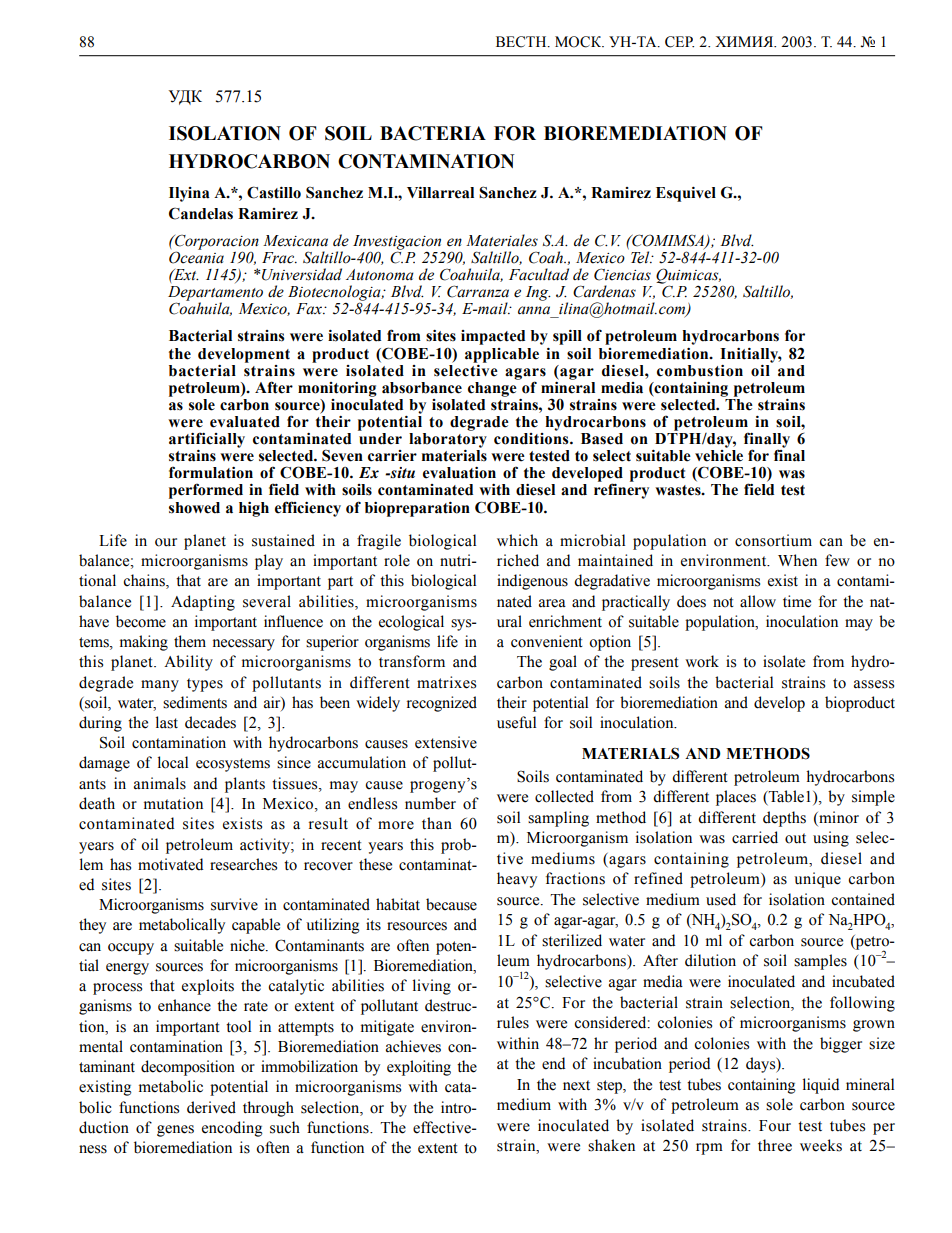  Describe the element at coordinates (702, 661) in the page. I see `work` at that location.
